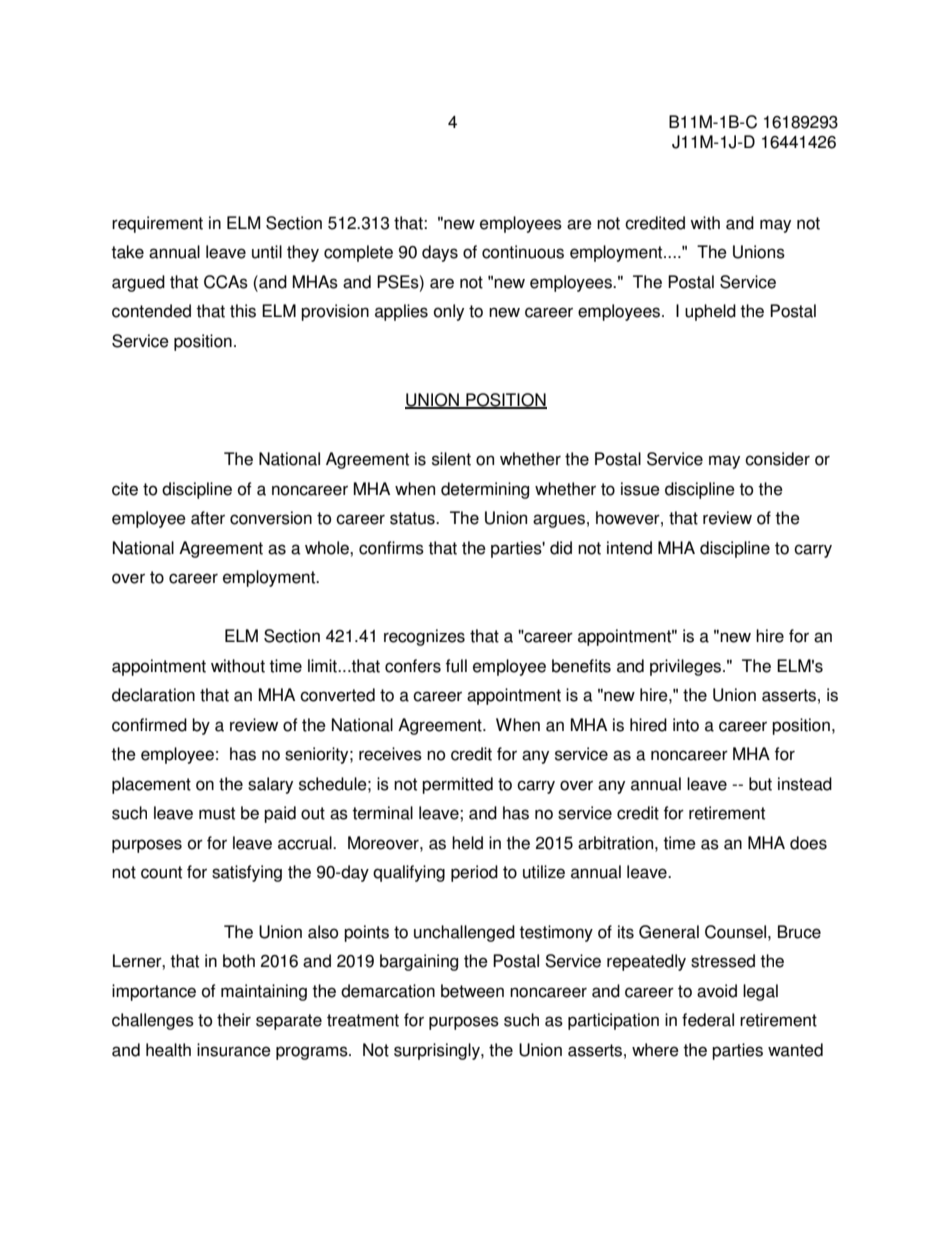 This screenshot has height=1233, width=952. I want to click on after, so click(208, 518).
